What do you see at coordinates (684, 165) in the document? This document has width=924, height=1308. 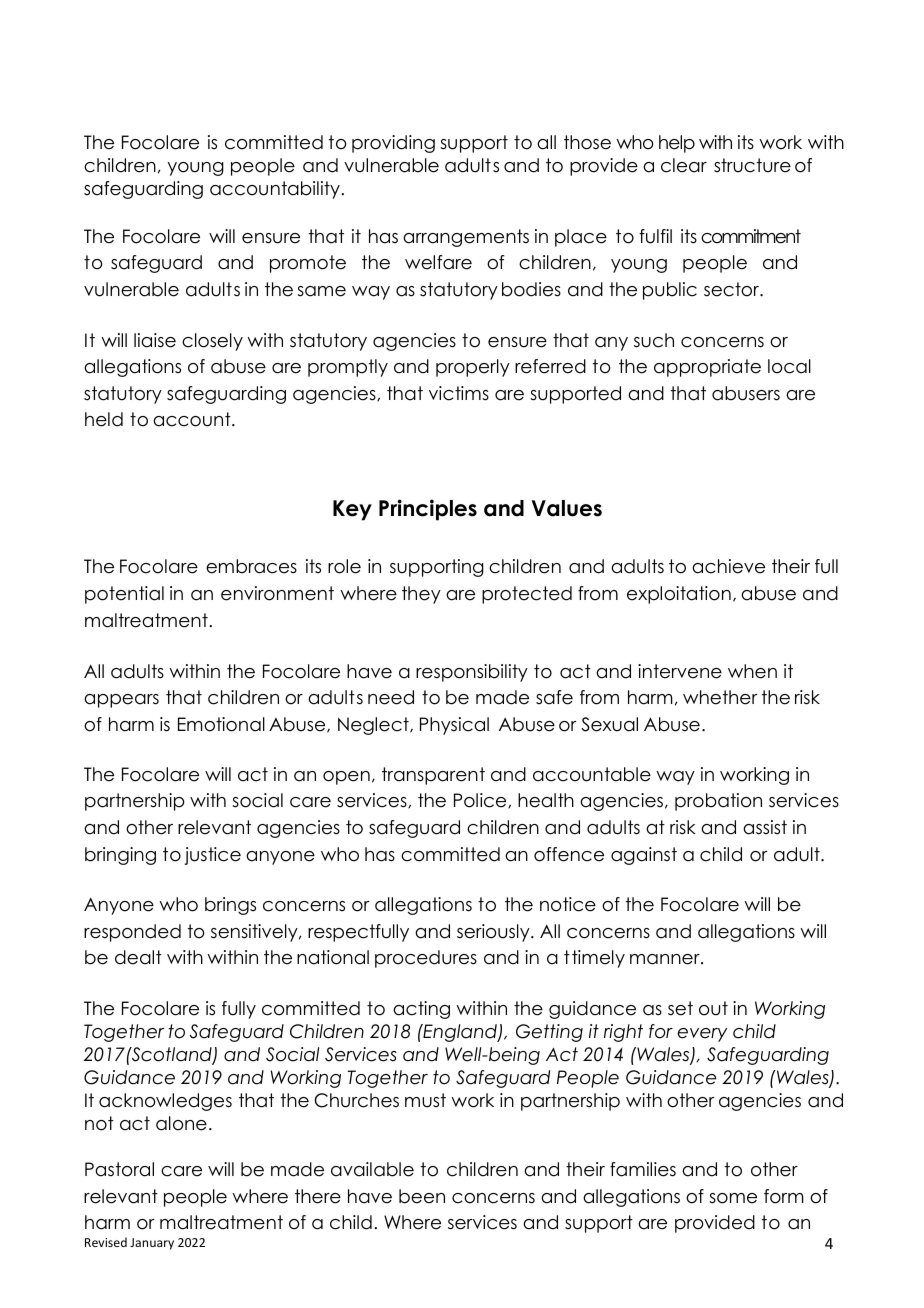 I see `clear` at bounding box center [684, 165].
